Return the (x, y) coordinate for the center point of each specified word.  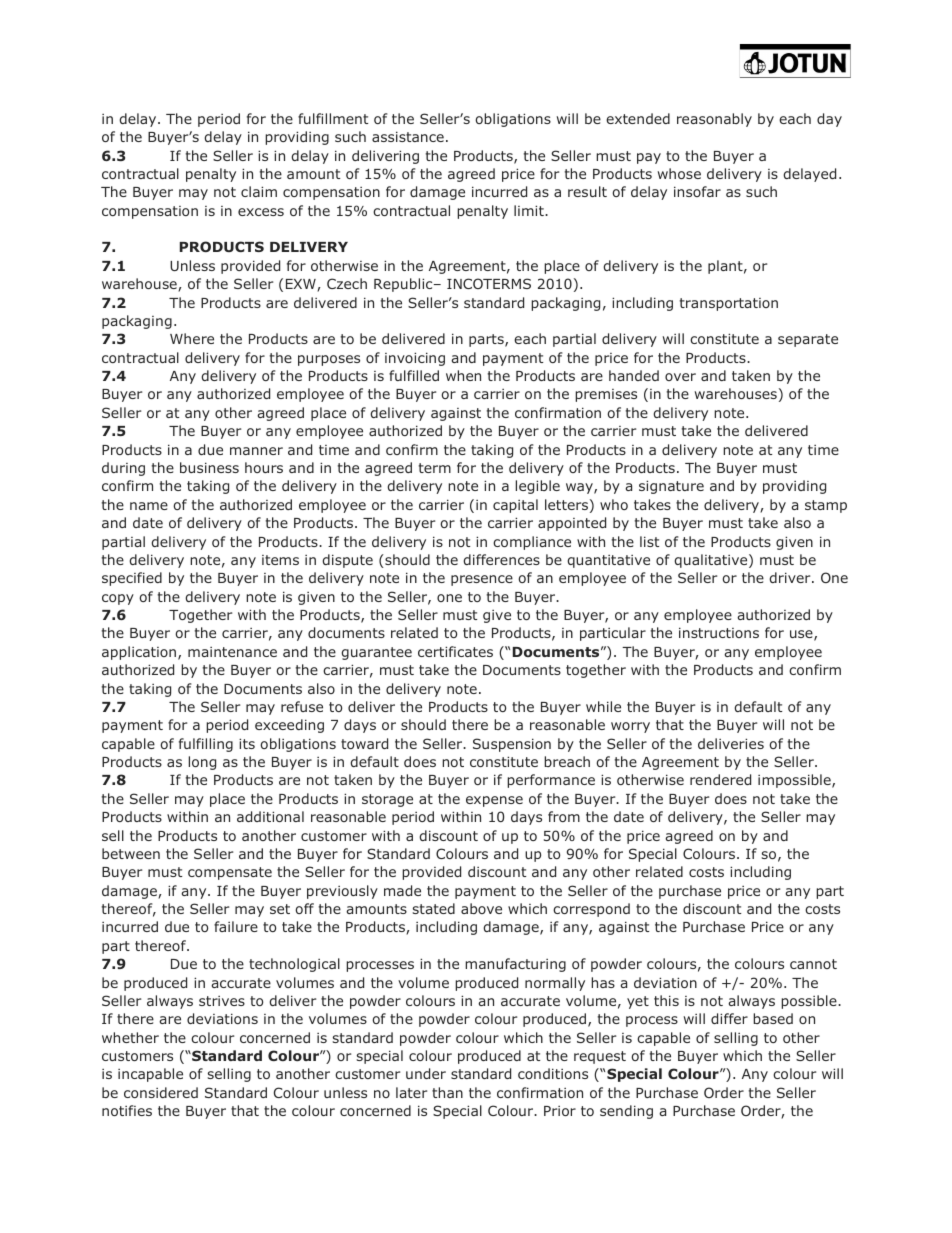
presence (482, 580)
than (447, 1092)
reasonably (714, 120)
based (773, 1018)
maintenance (232, 652)
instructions (719, 632)
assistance (408, 136)
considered (161, 1092)
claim (259, 191)
